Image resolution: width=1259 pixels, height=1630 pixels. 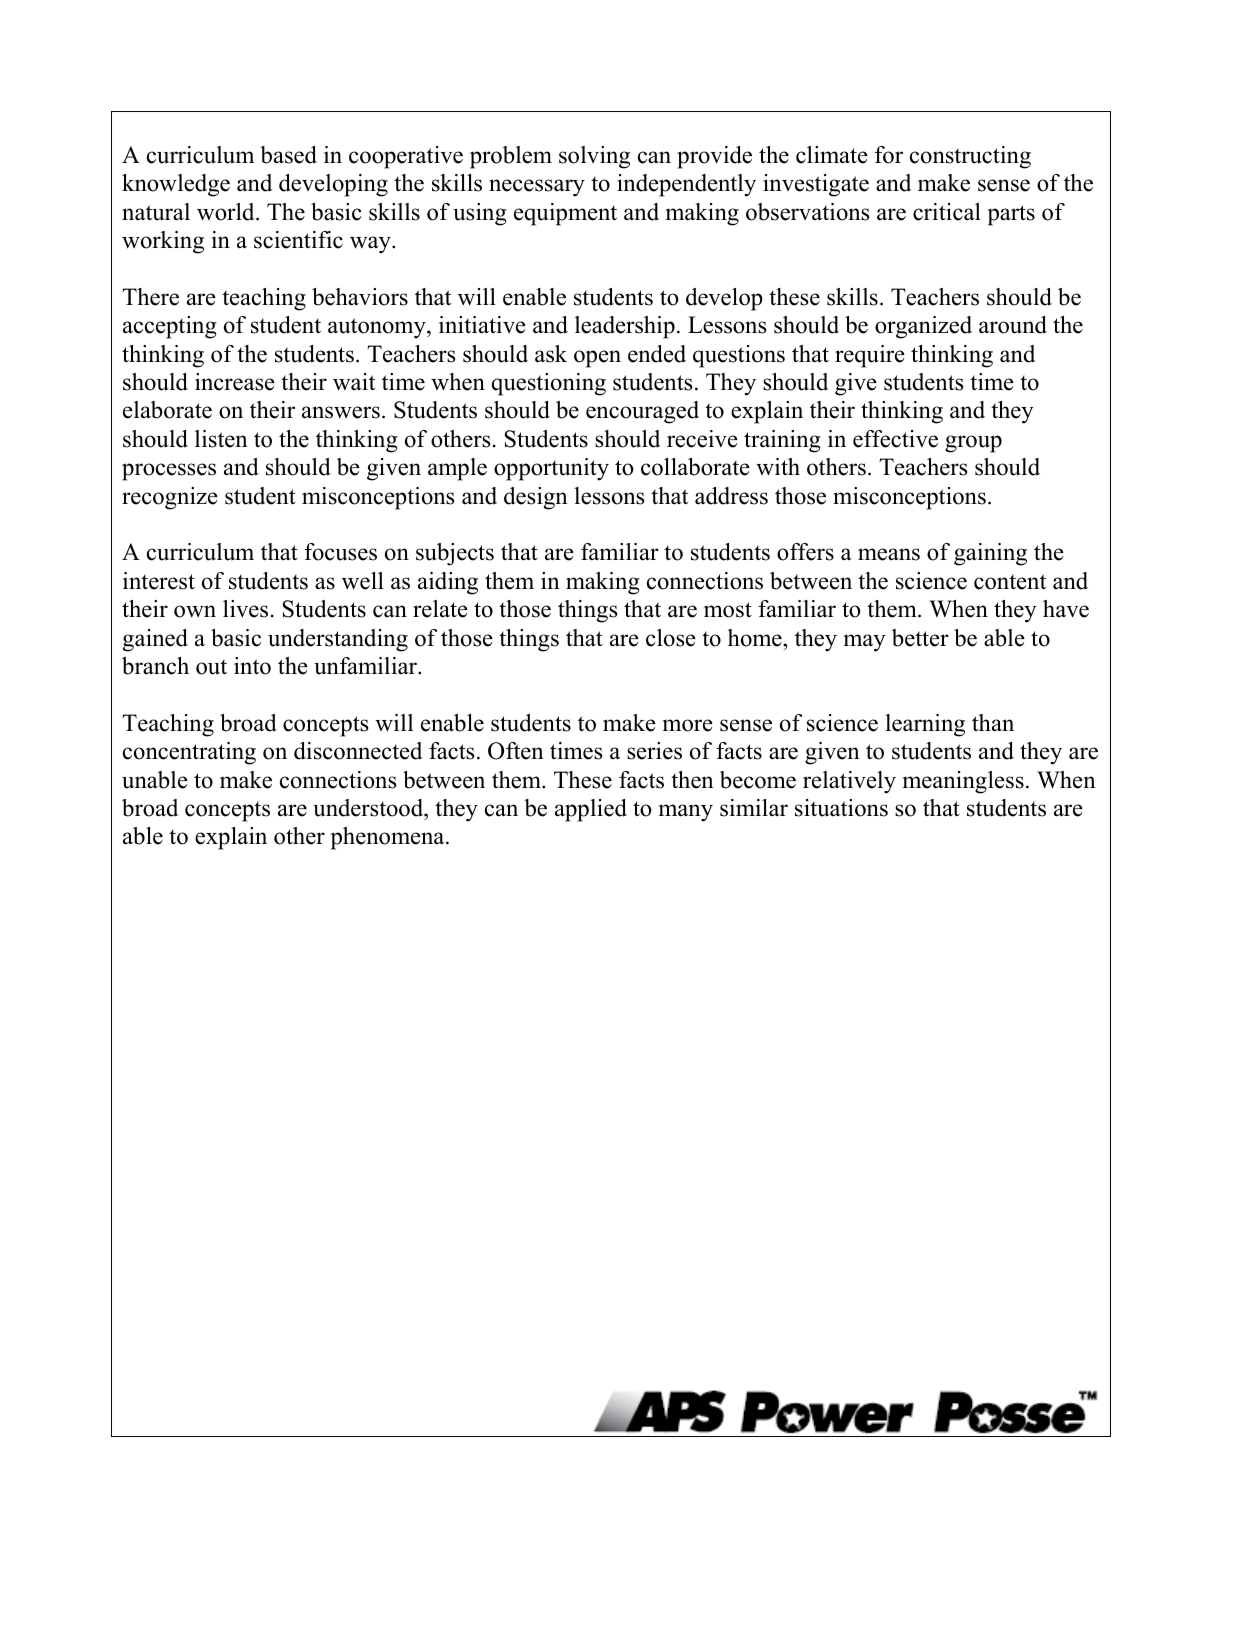 What do you see at coordinates (170, 327) in the image?
I see `accepting` at bounding box center [170, 327].
